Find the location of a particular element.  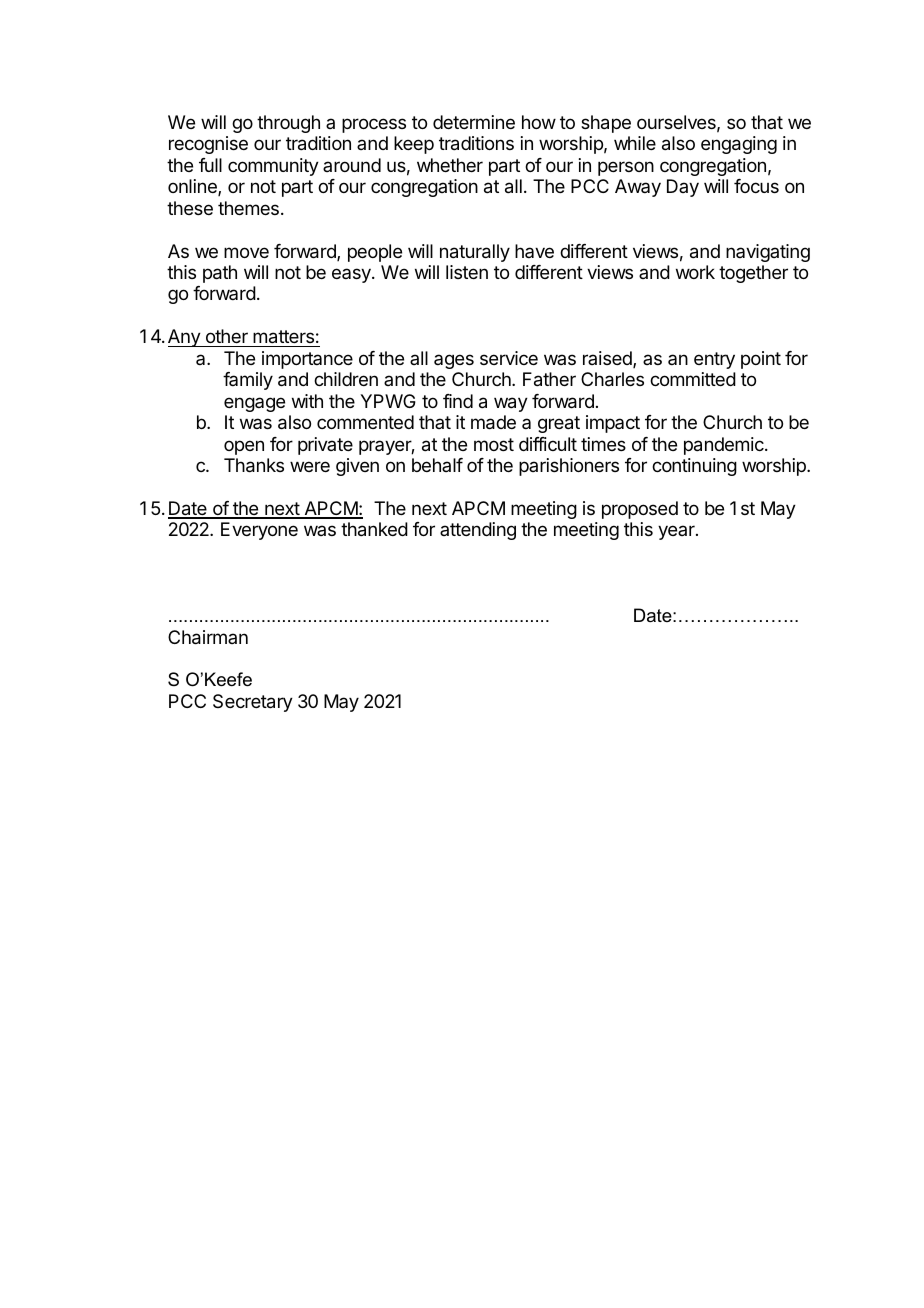

through is located at coordinates (288, 124).
